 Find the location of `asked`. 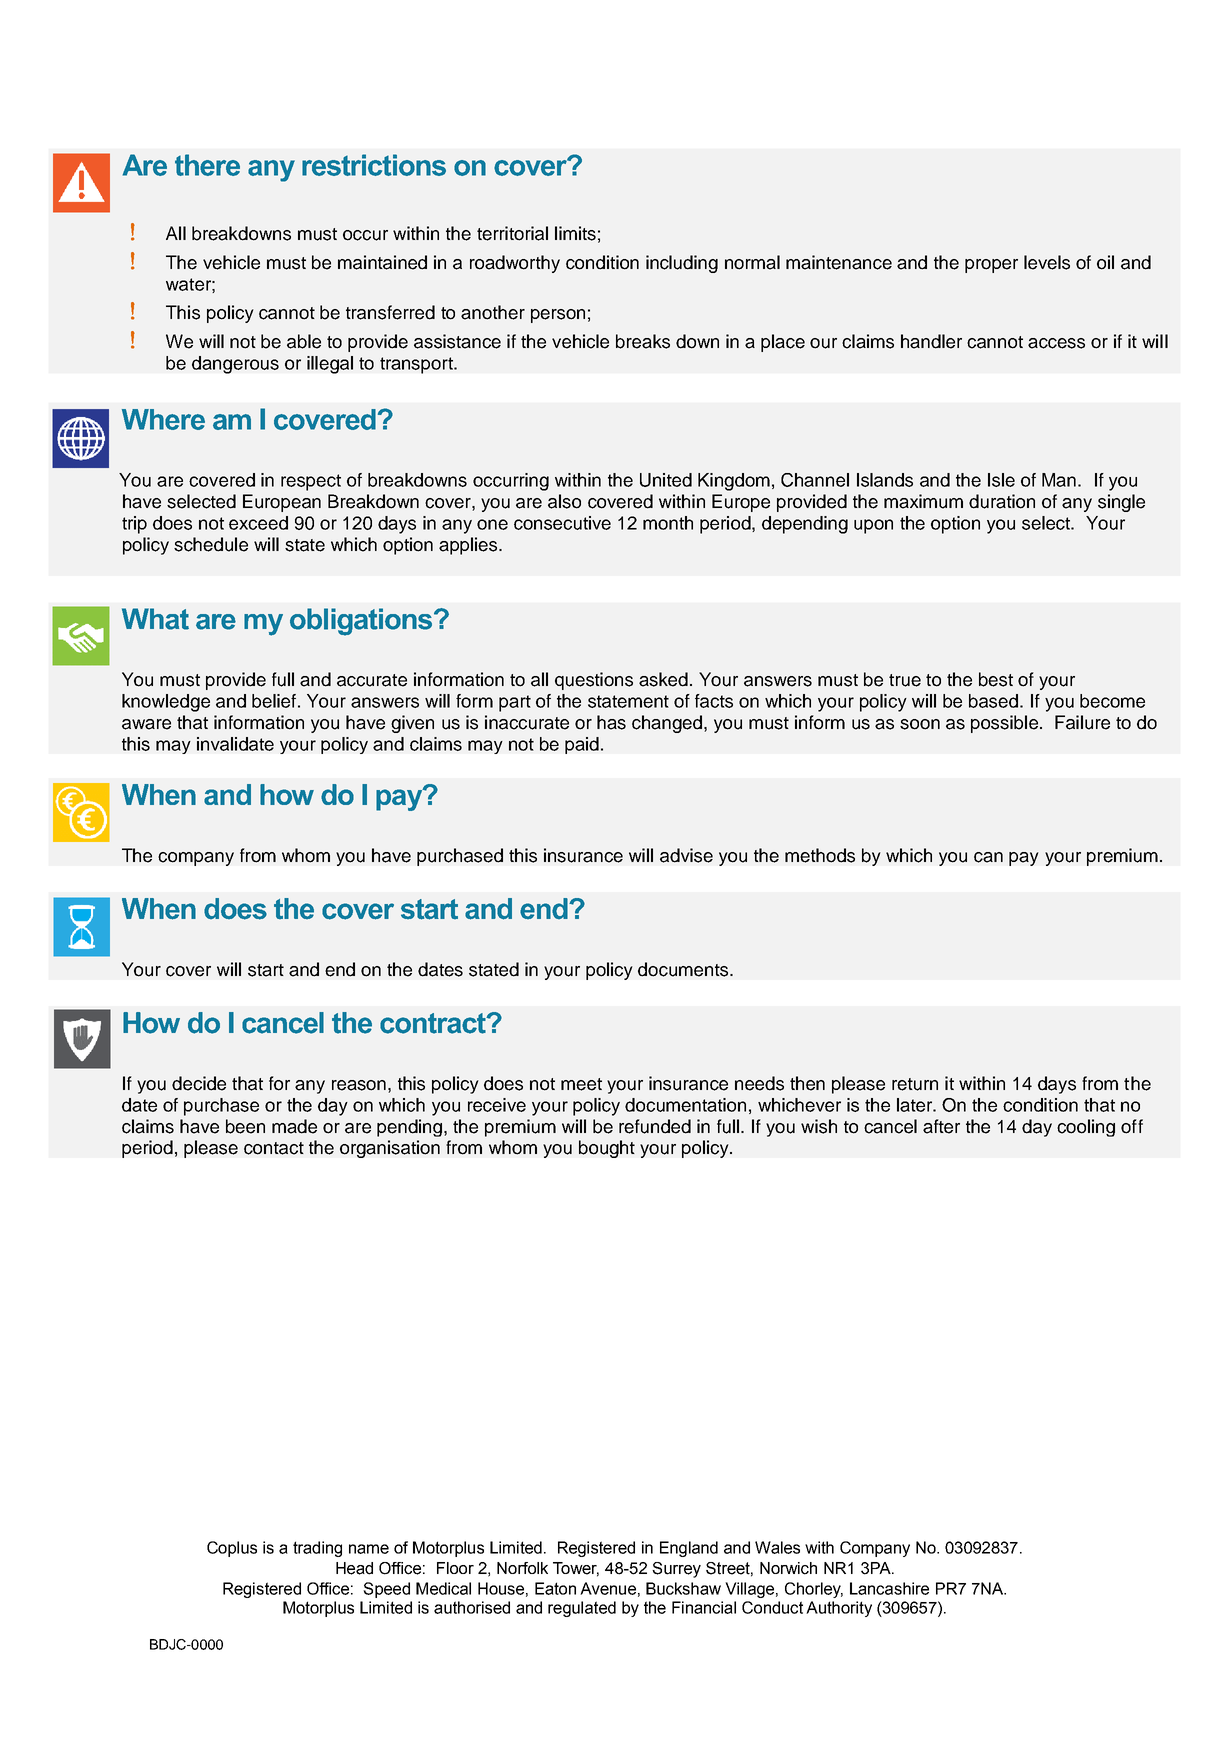

asked is located at coordinates (663, 679).
